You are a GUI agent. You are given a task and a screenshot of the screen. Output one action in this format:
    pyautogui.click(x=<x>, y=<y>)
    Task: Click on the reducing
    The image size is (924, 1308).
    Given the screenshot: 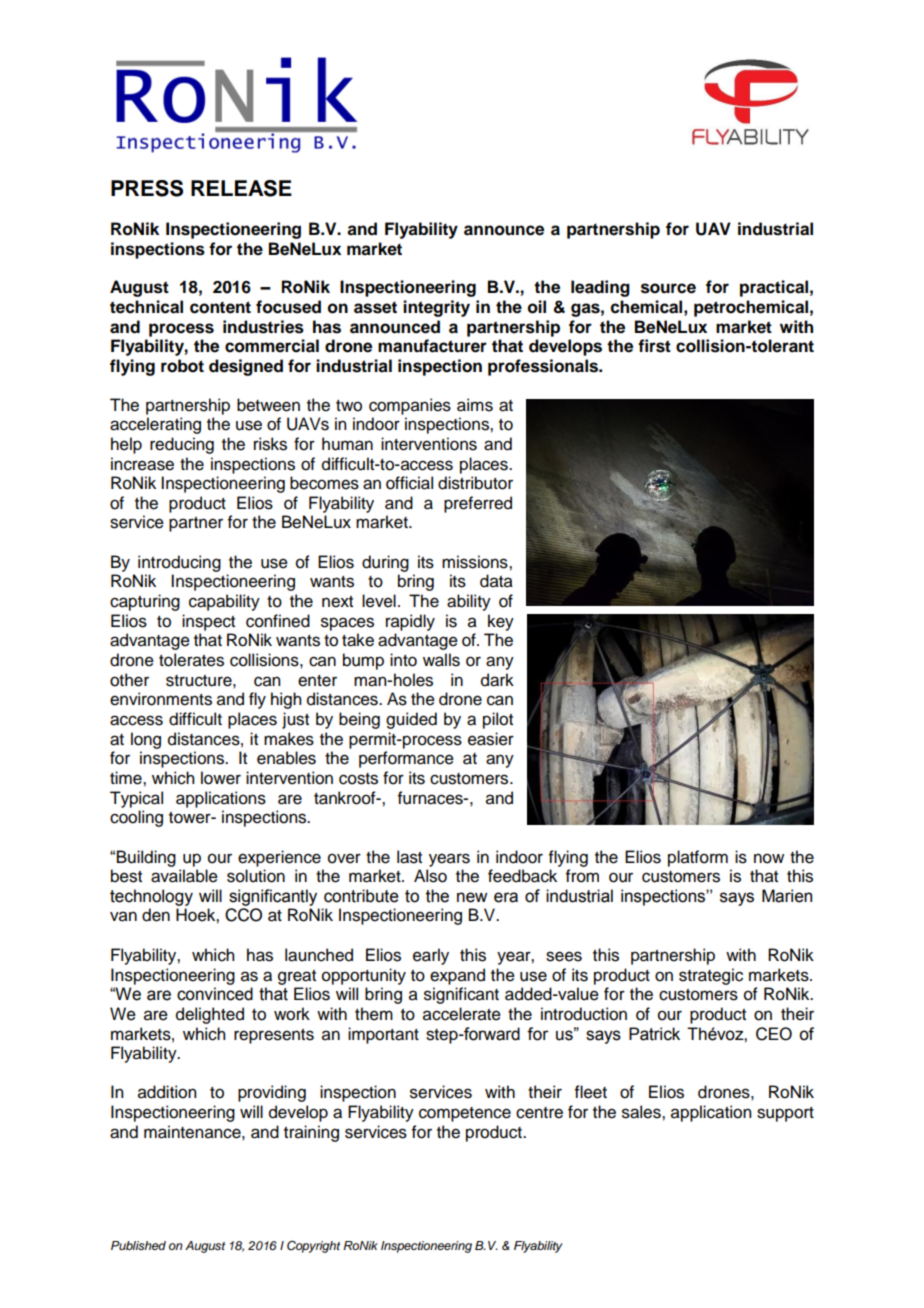 What is the action you would take?
    pyautogui.click(x=182, y=445)
